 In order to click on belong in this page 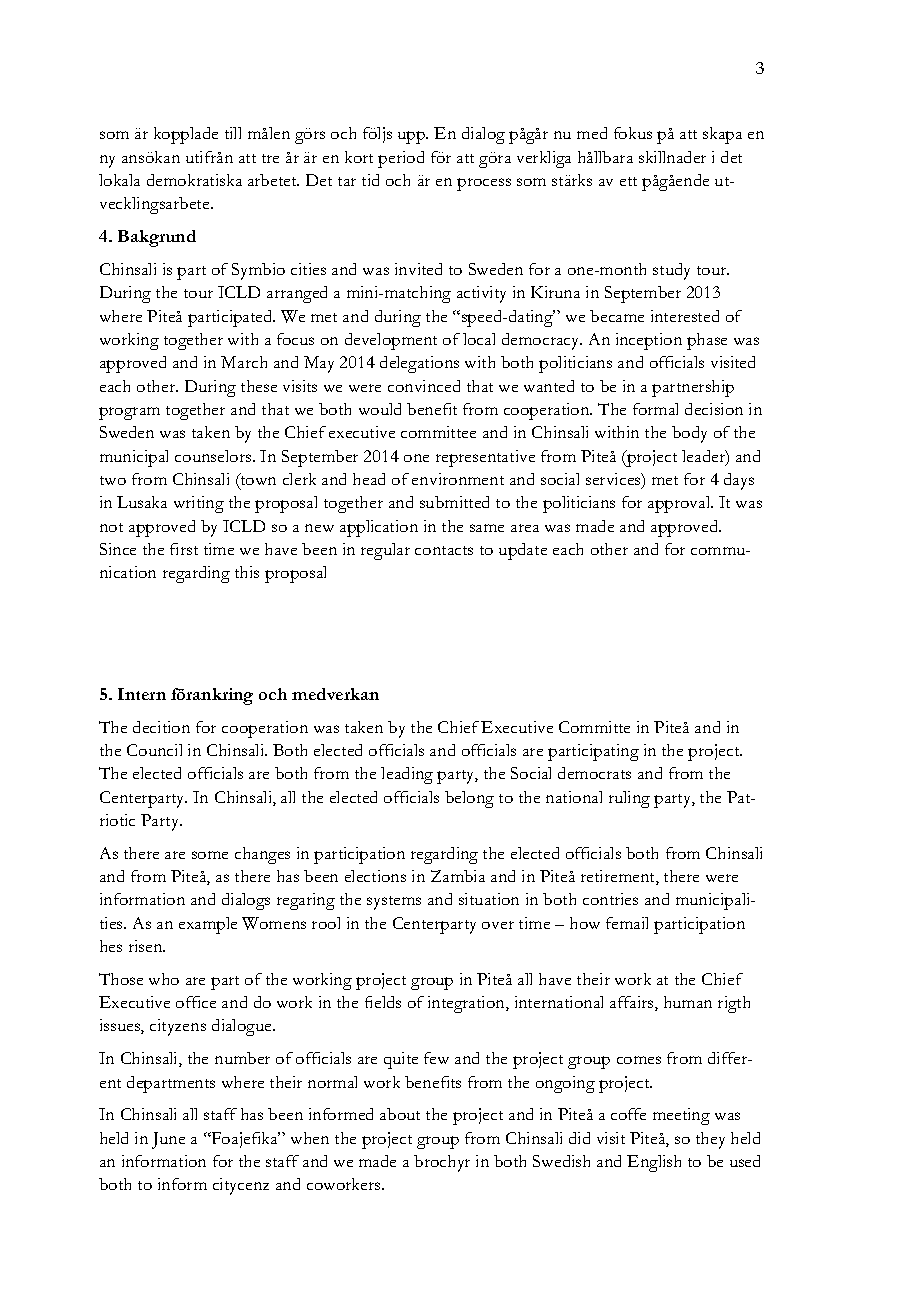, I will do `click(469, 799)`.
